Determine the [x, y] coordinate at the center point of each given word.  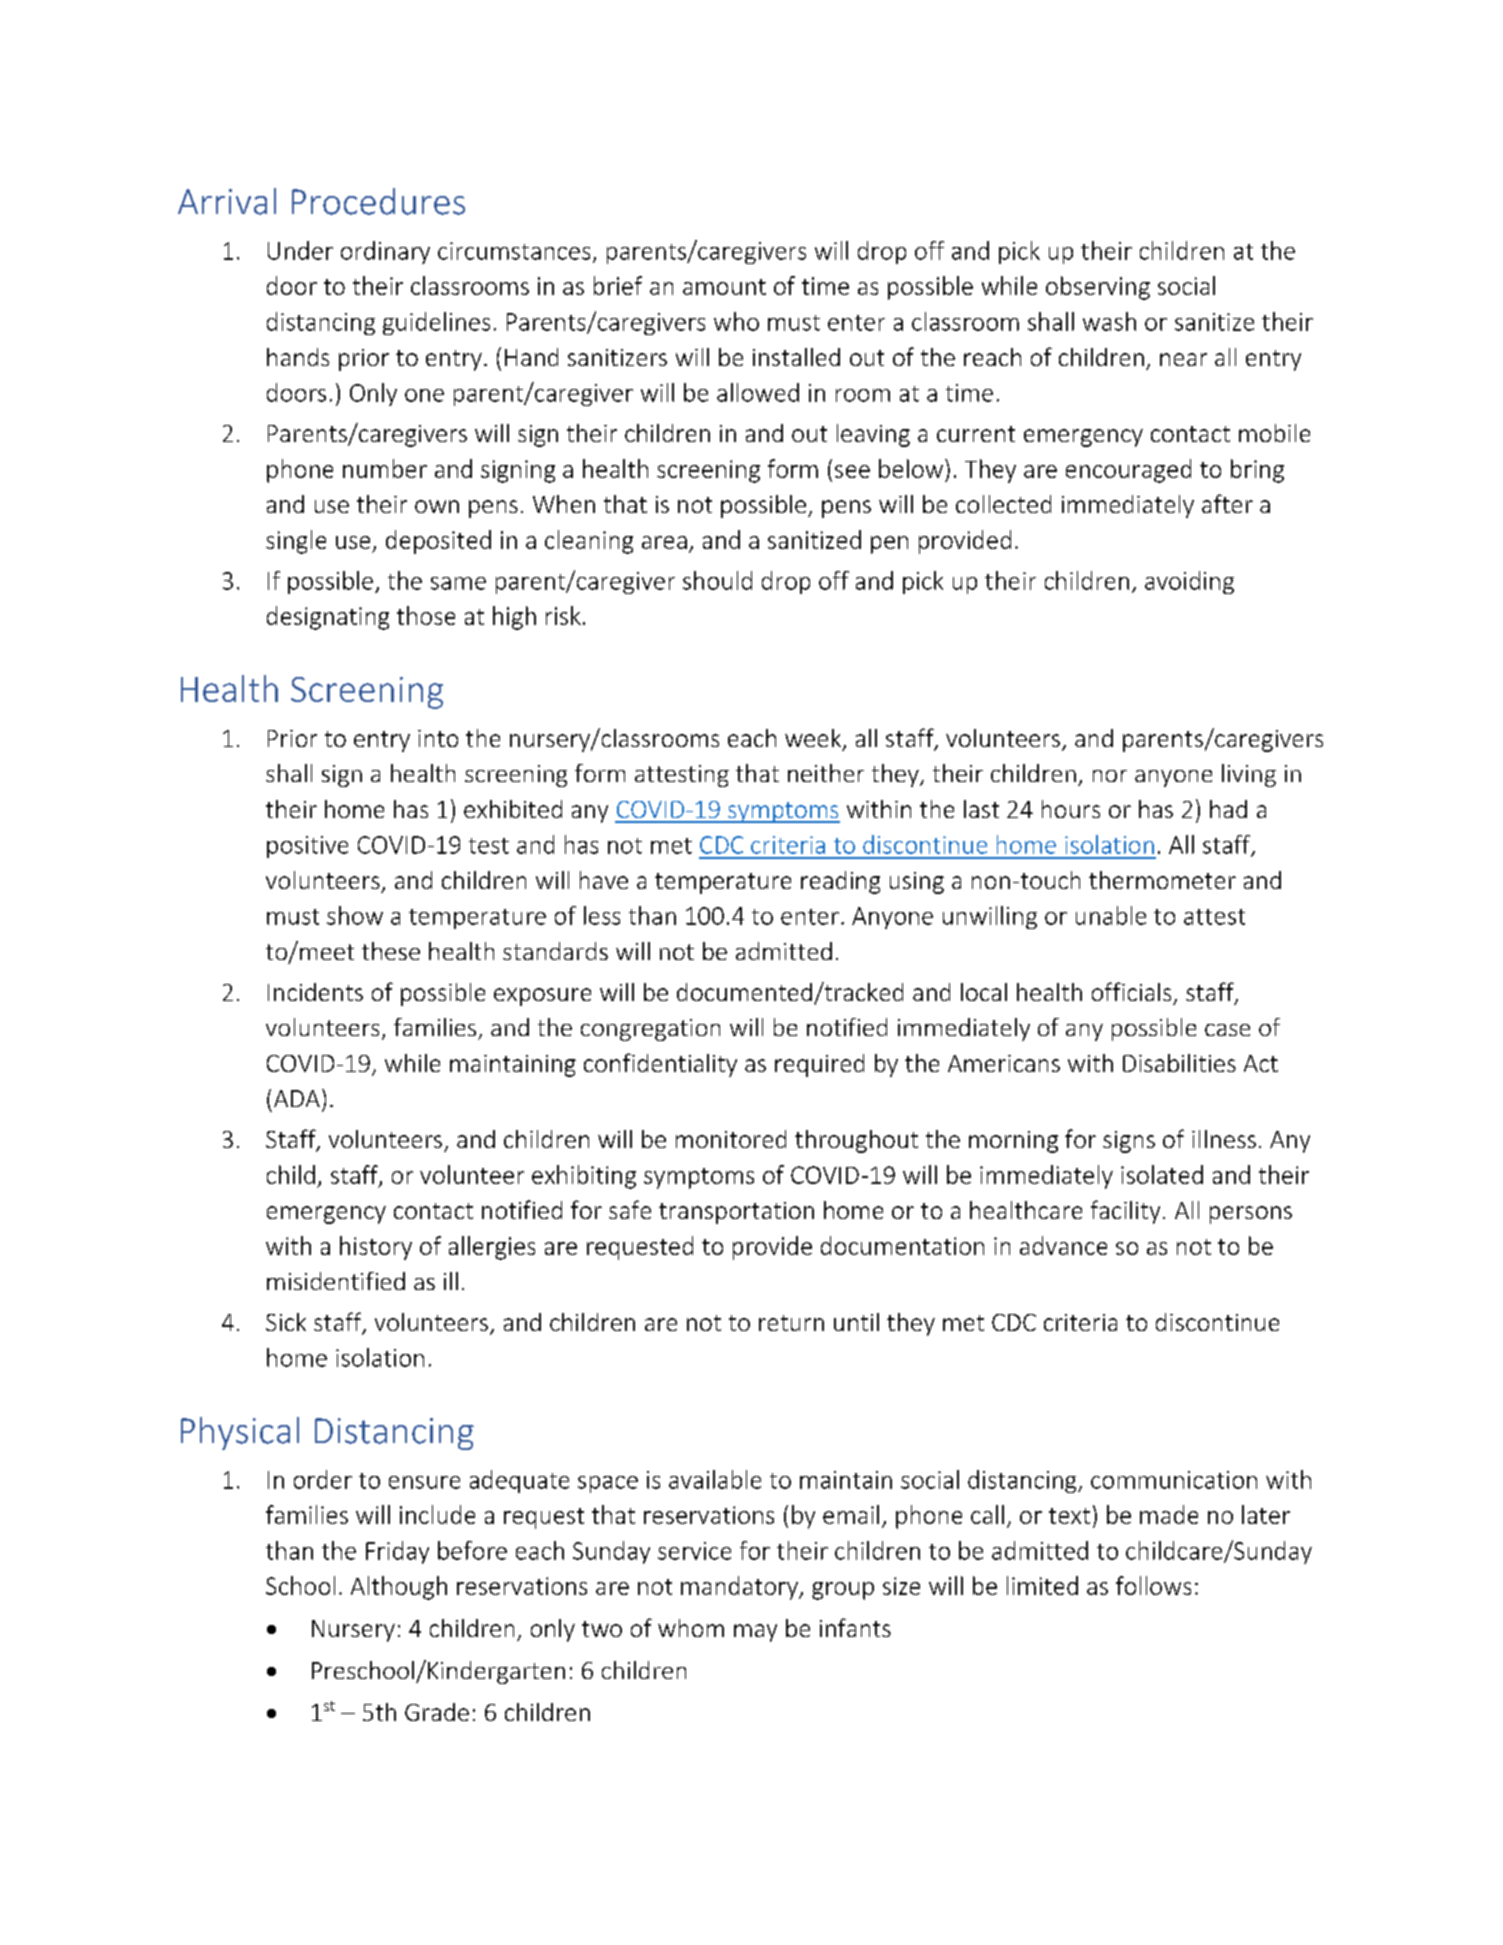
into [438, 738]
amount [724, 287]
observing [1098, 288]
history [376, 1248]
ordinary [385, 252]
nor [1110, 776]
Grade [437, 1712]
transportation [736, 1213]
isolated [1162, 1174]
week [814, 739]
